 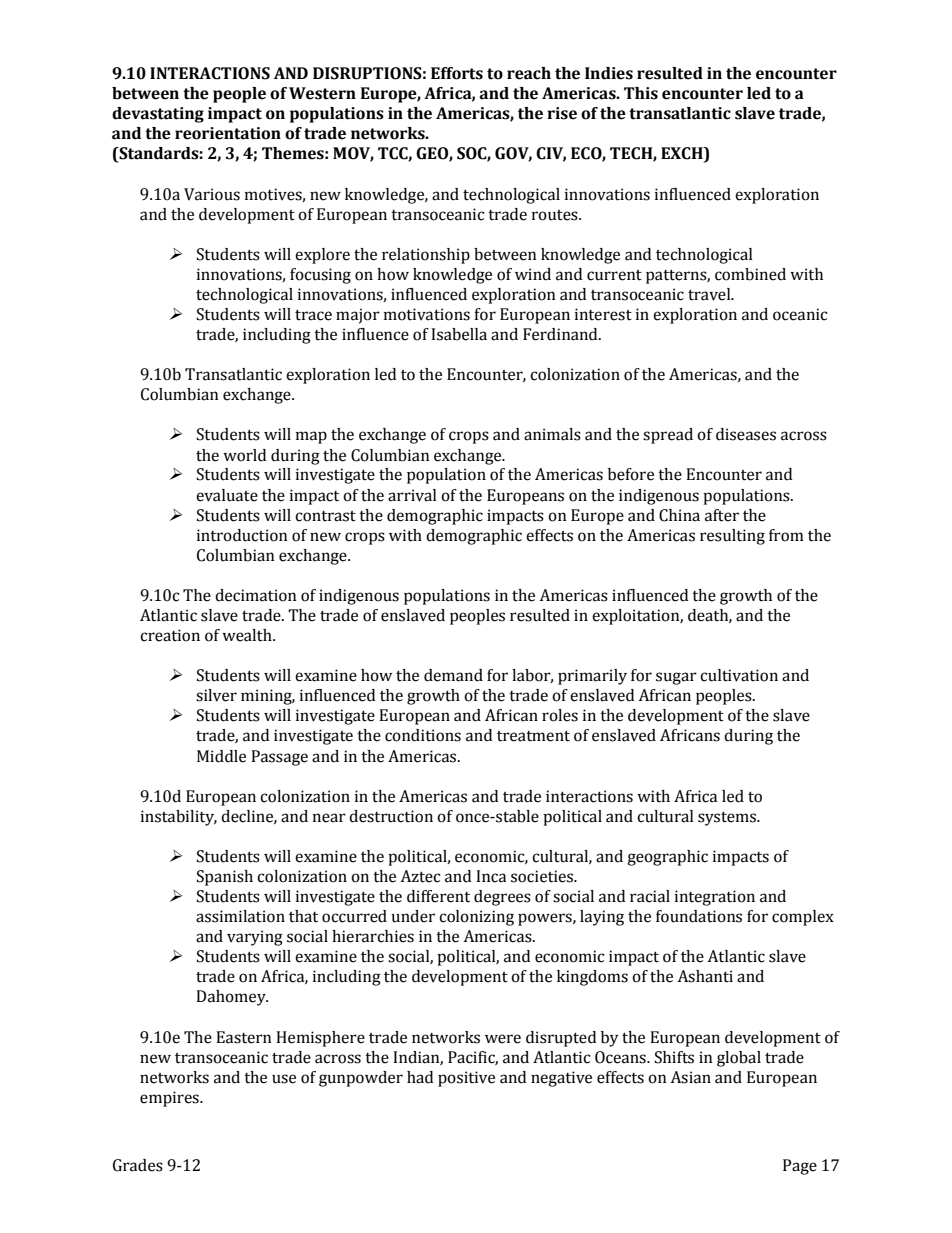 I want to click on This, so click(x=641, y=93).
